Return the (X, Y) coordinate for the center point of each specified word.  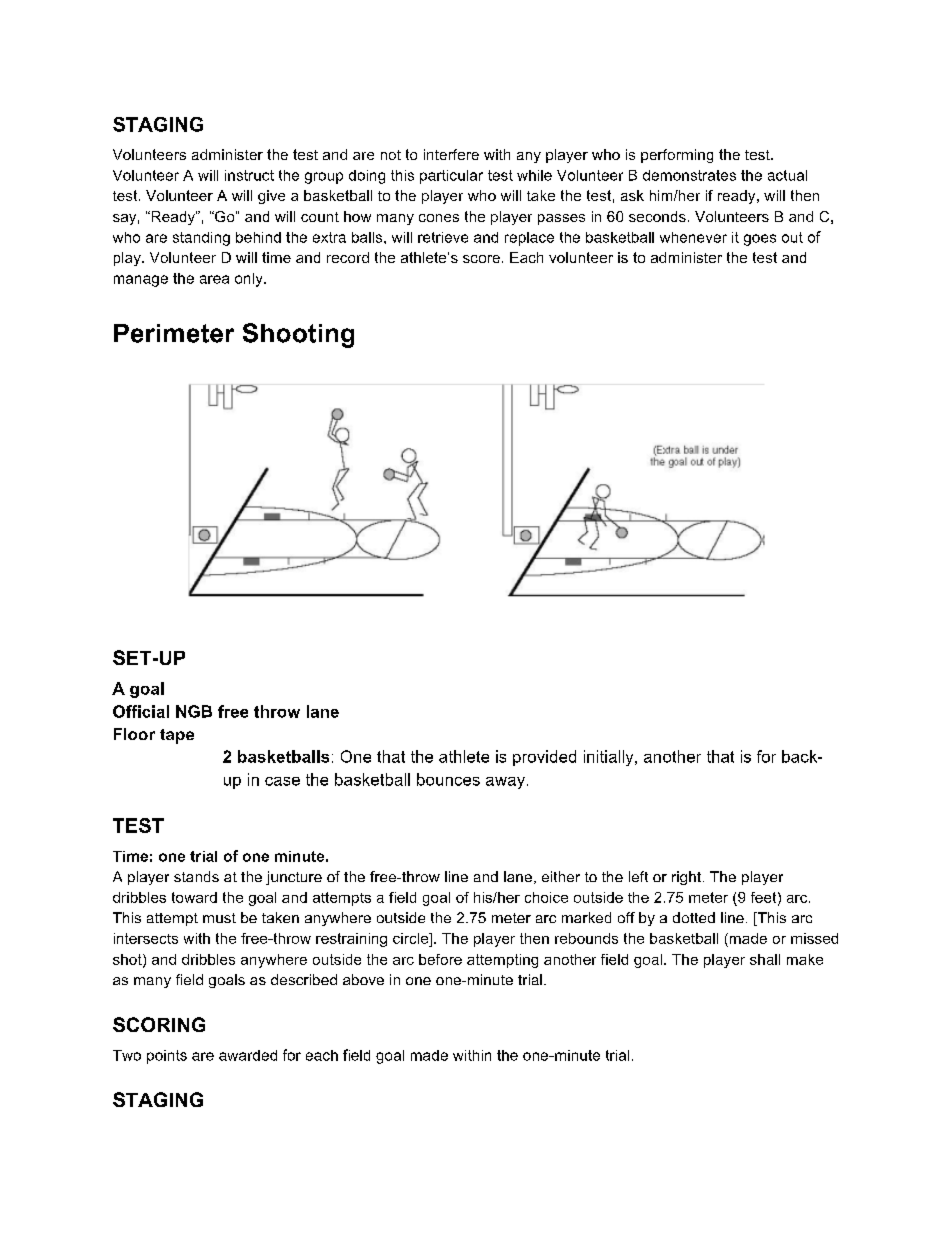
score (481, 259)
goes (760, 240)
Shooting (298, 335)
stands (196, 876)
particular (451, 177)
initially (610, 758)
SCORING (159, 1024)
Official (141, 711)
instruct (249, 175)
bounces (448, 779)
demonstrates (689, 175)
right (688, 878)
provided (544, 758)
